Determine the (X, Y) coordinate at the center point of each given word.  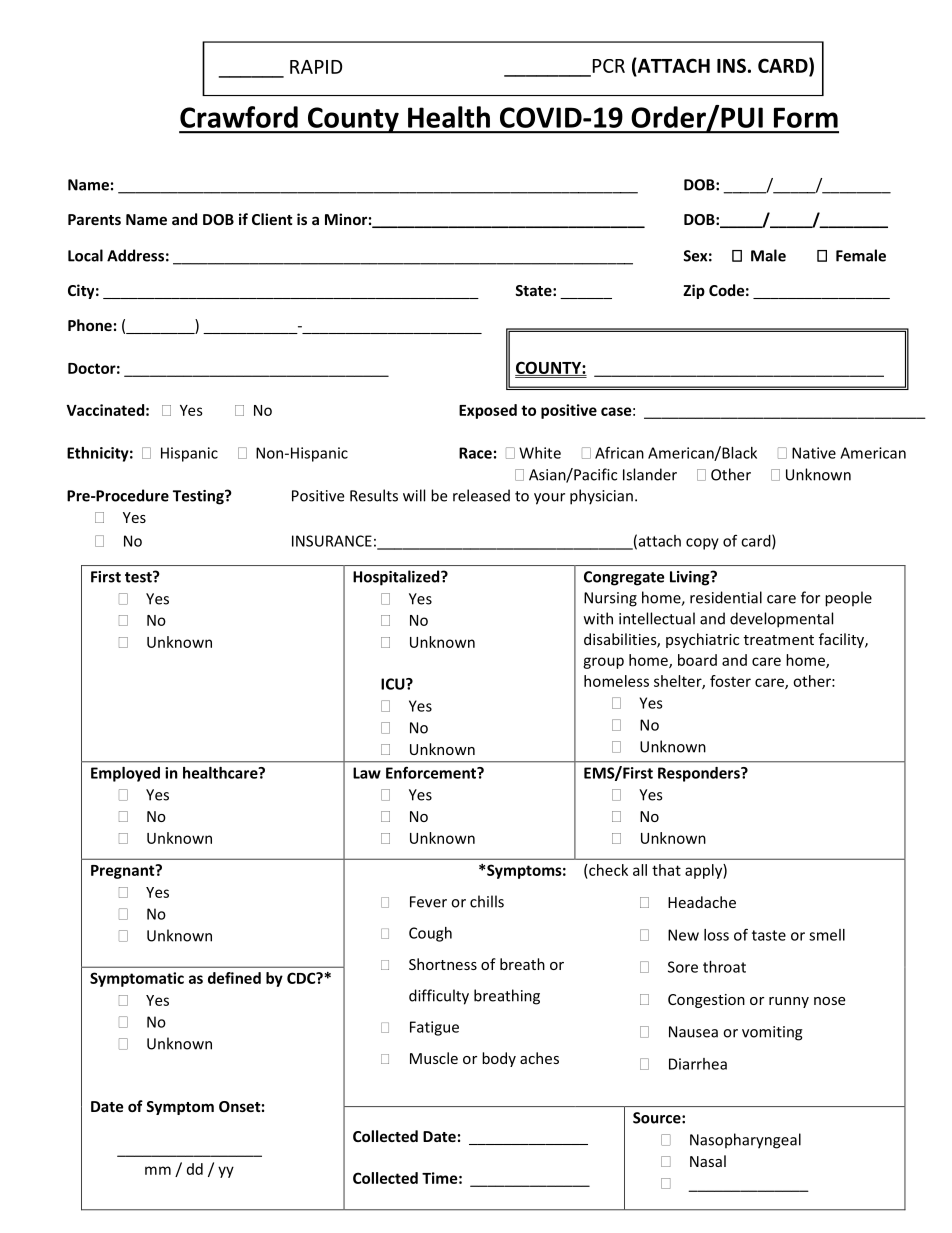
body (499, 1059)
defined (234, 978)
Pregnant (124, 871)
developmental (781, 620)
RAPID (316, 67)
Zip (694, 291)
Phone (90, 325)
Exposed (488, 411)
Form (806, 117)
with (598, 618)
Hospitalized (397, 578)
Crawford (239, 117)
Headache (702, 902)
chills (487, 901)
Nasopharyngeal (745, 1141)
